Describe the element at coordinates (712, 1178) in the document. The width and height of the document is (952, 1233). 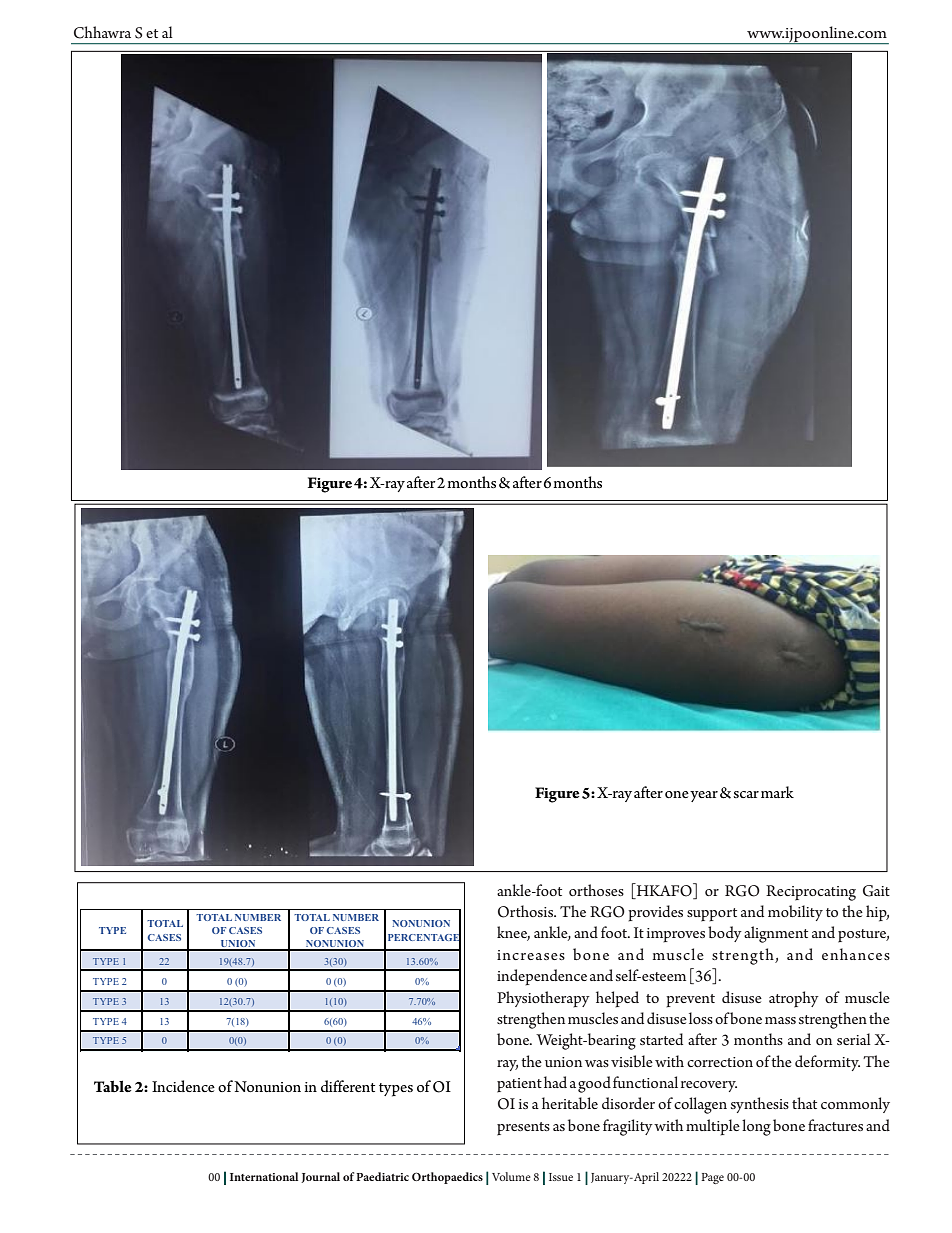
I see `Page` at that location.
